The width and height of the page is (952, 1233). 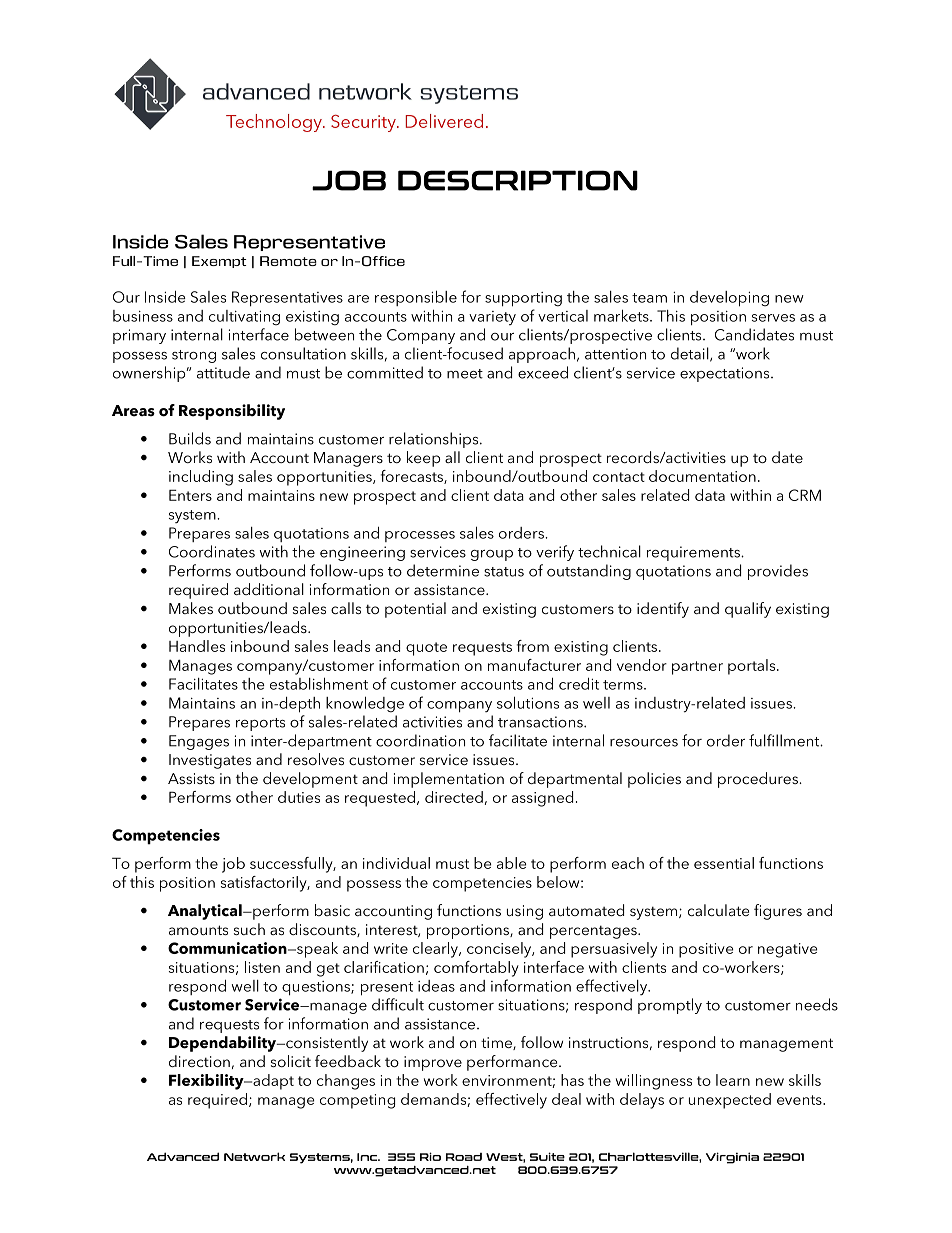 What do you see at coordinates (523, 299) in the page?
I see `supporting` at bounding box center [523, 299].
